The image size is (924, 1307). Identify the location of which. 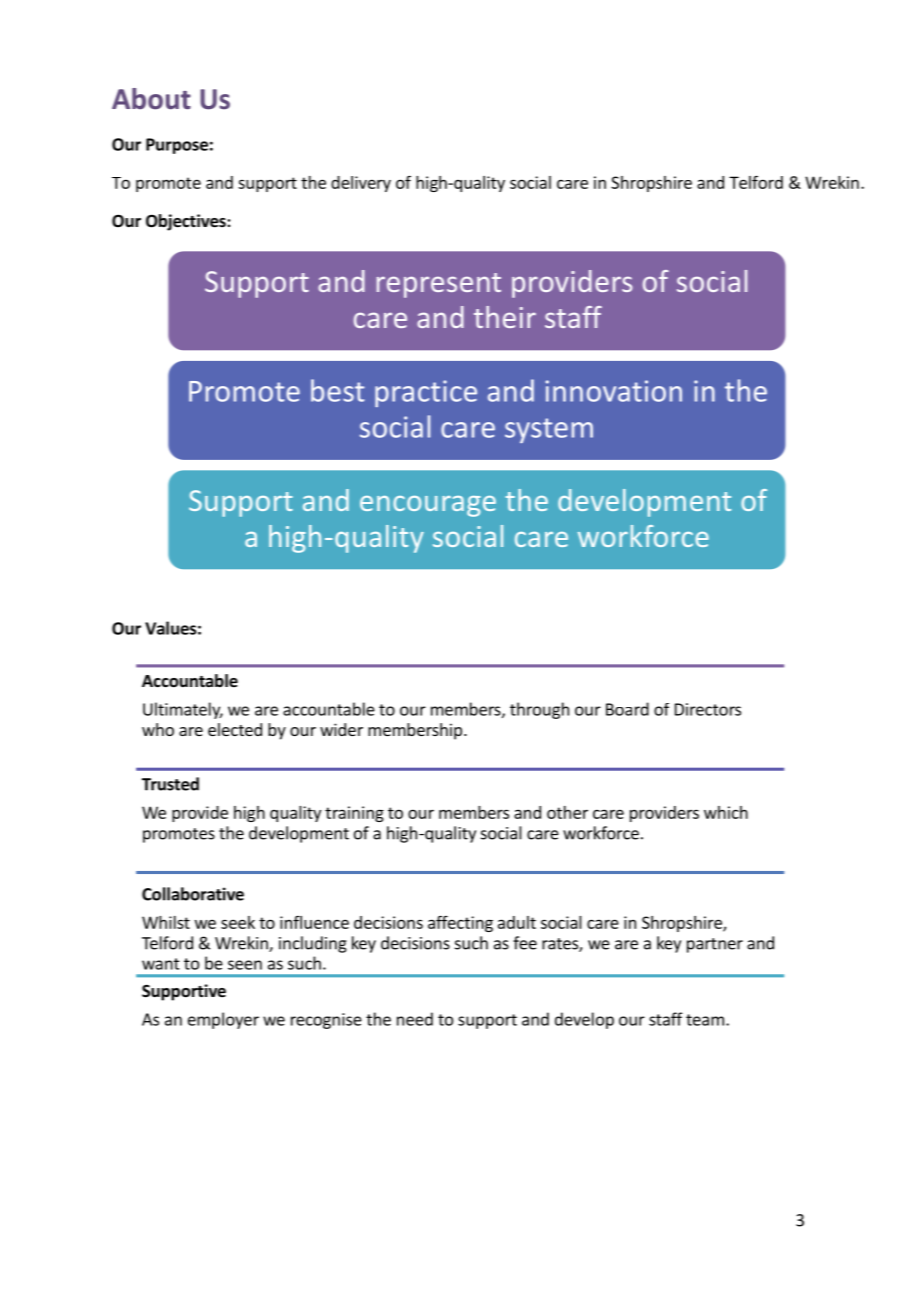
(726, 812).
